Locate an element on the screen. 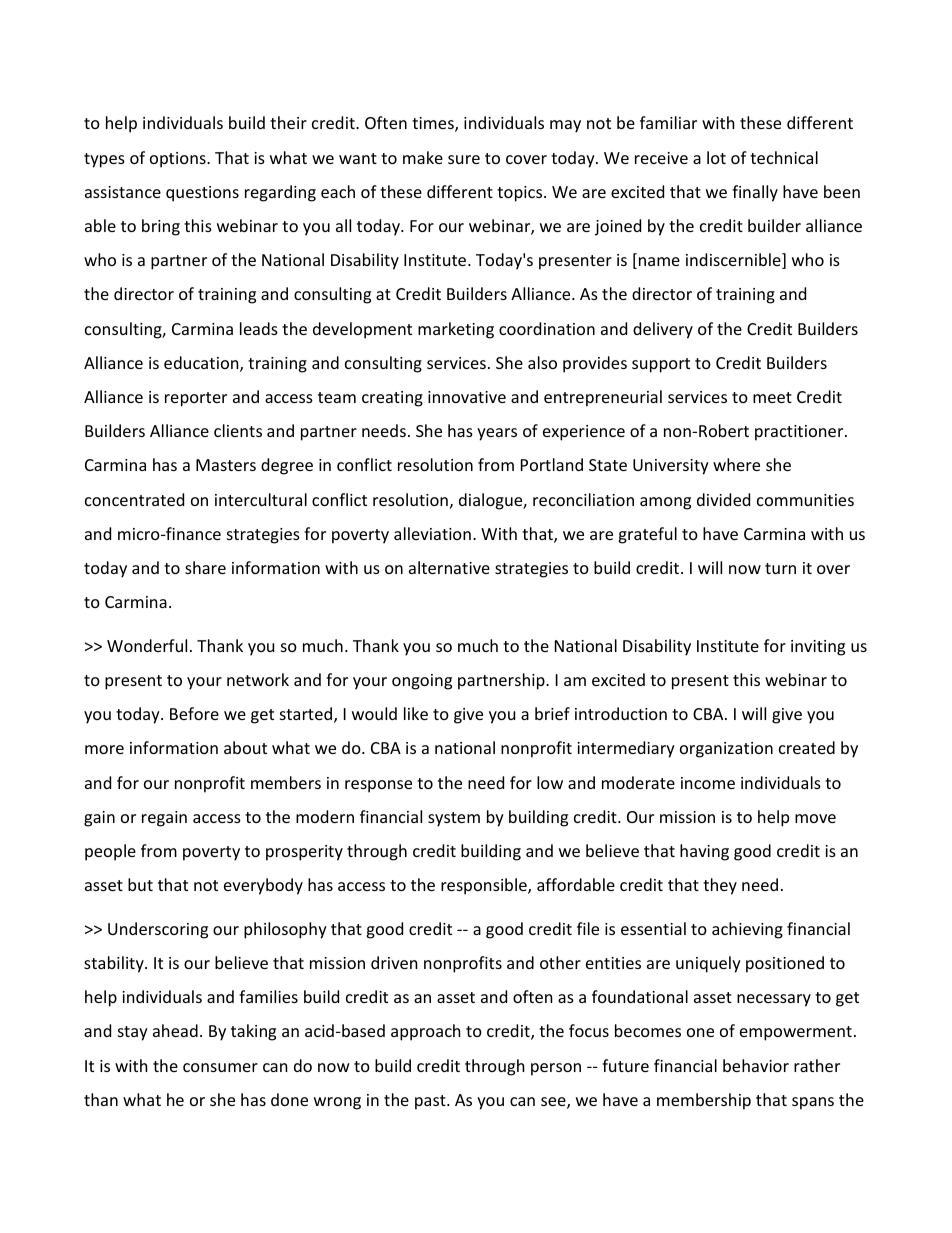 This screenshot has width=952, height=1233. concentrated is located at coordinates (134, 499).
